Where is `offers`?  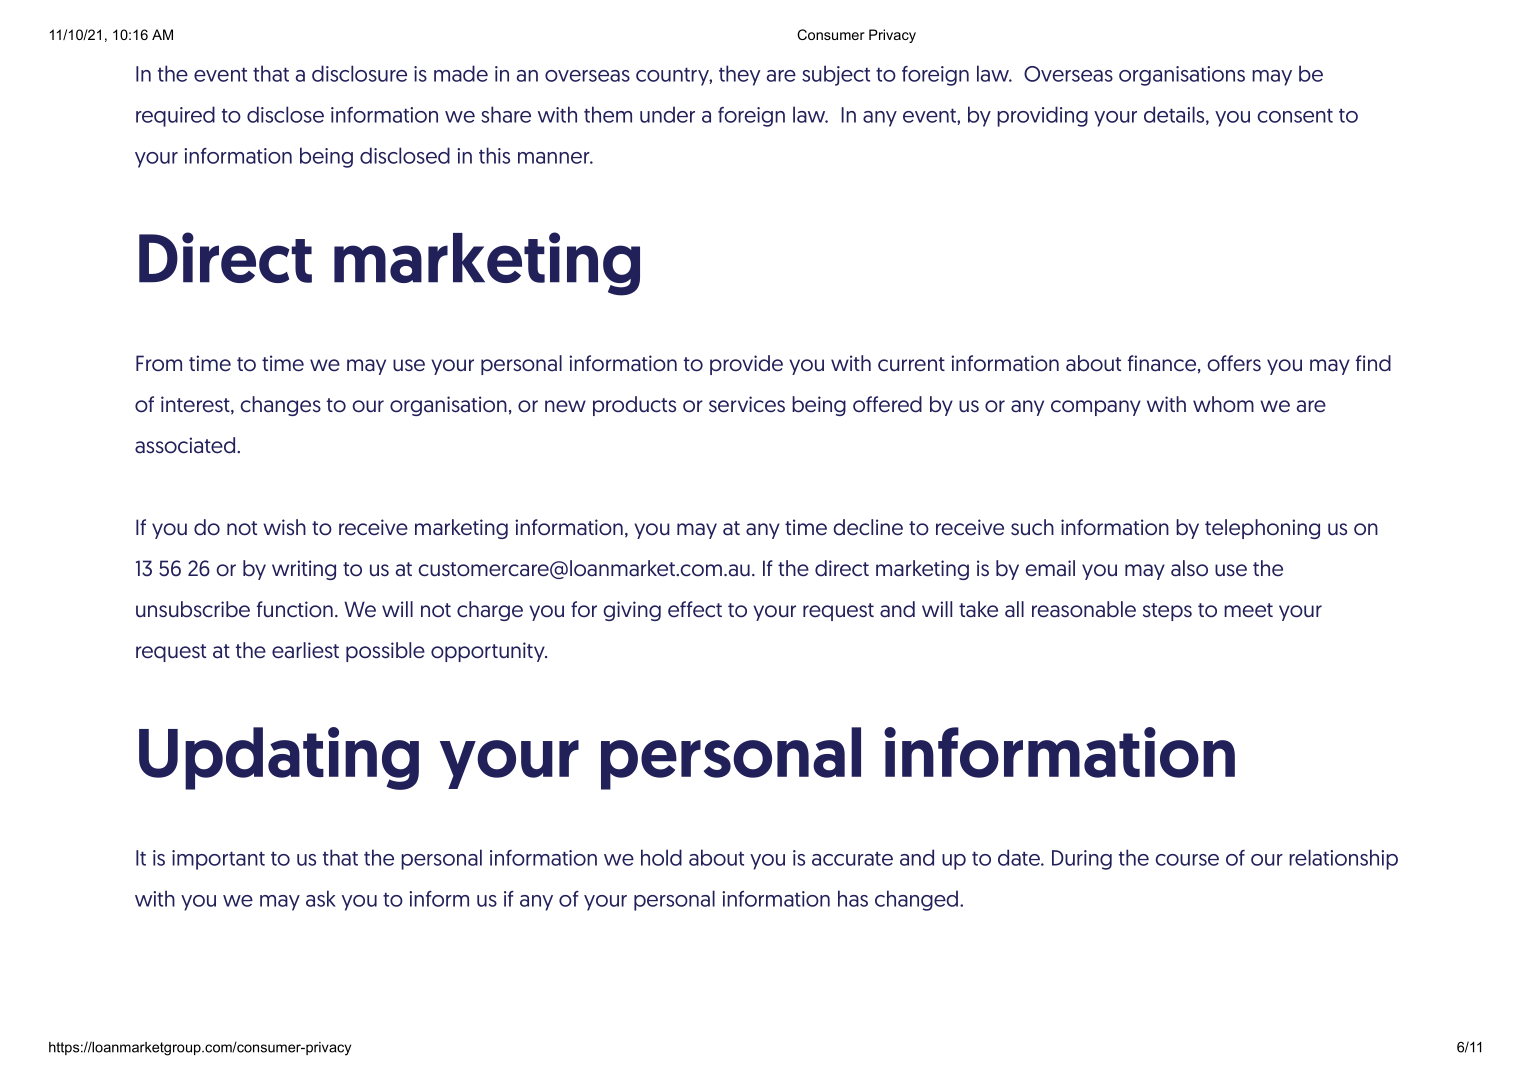
offers is located at coordinates (1234, 363).
